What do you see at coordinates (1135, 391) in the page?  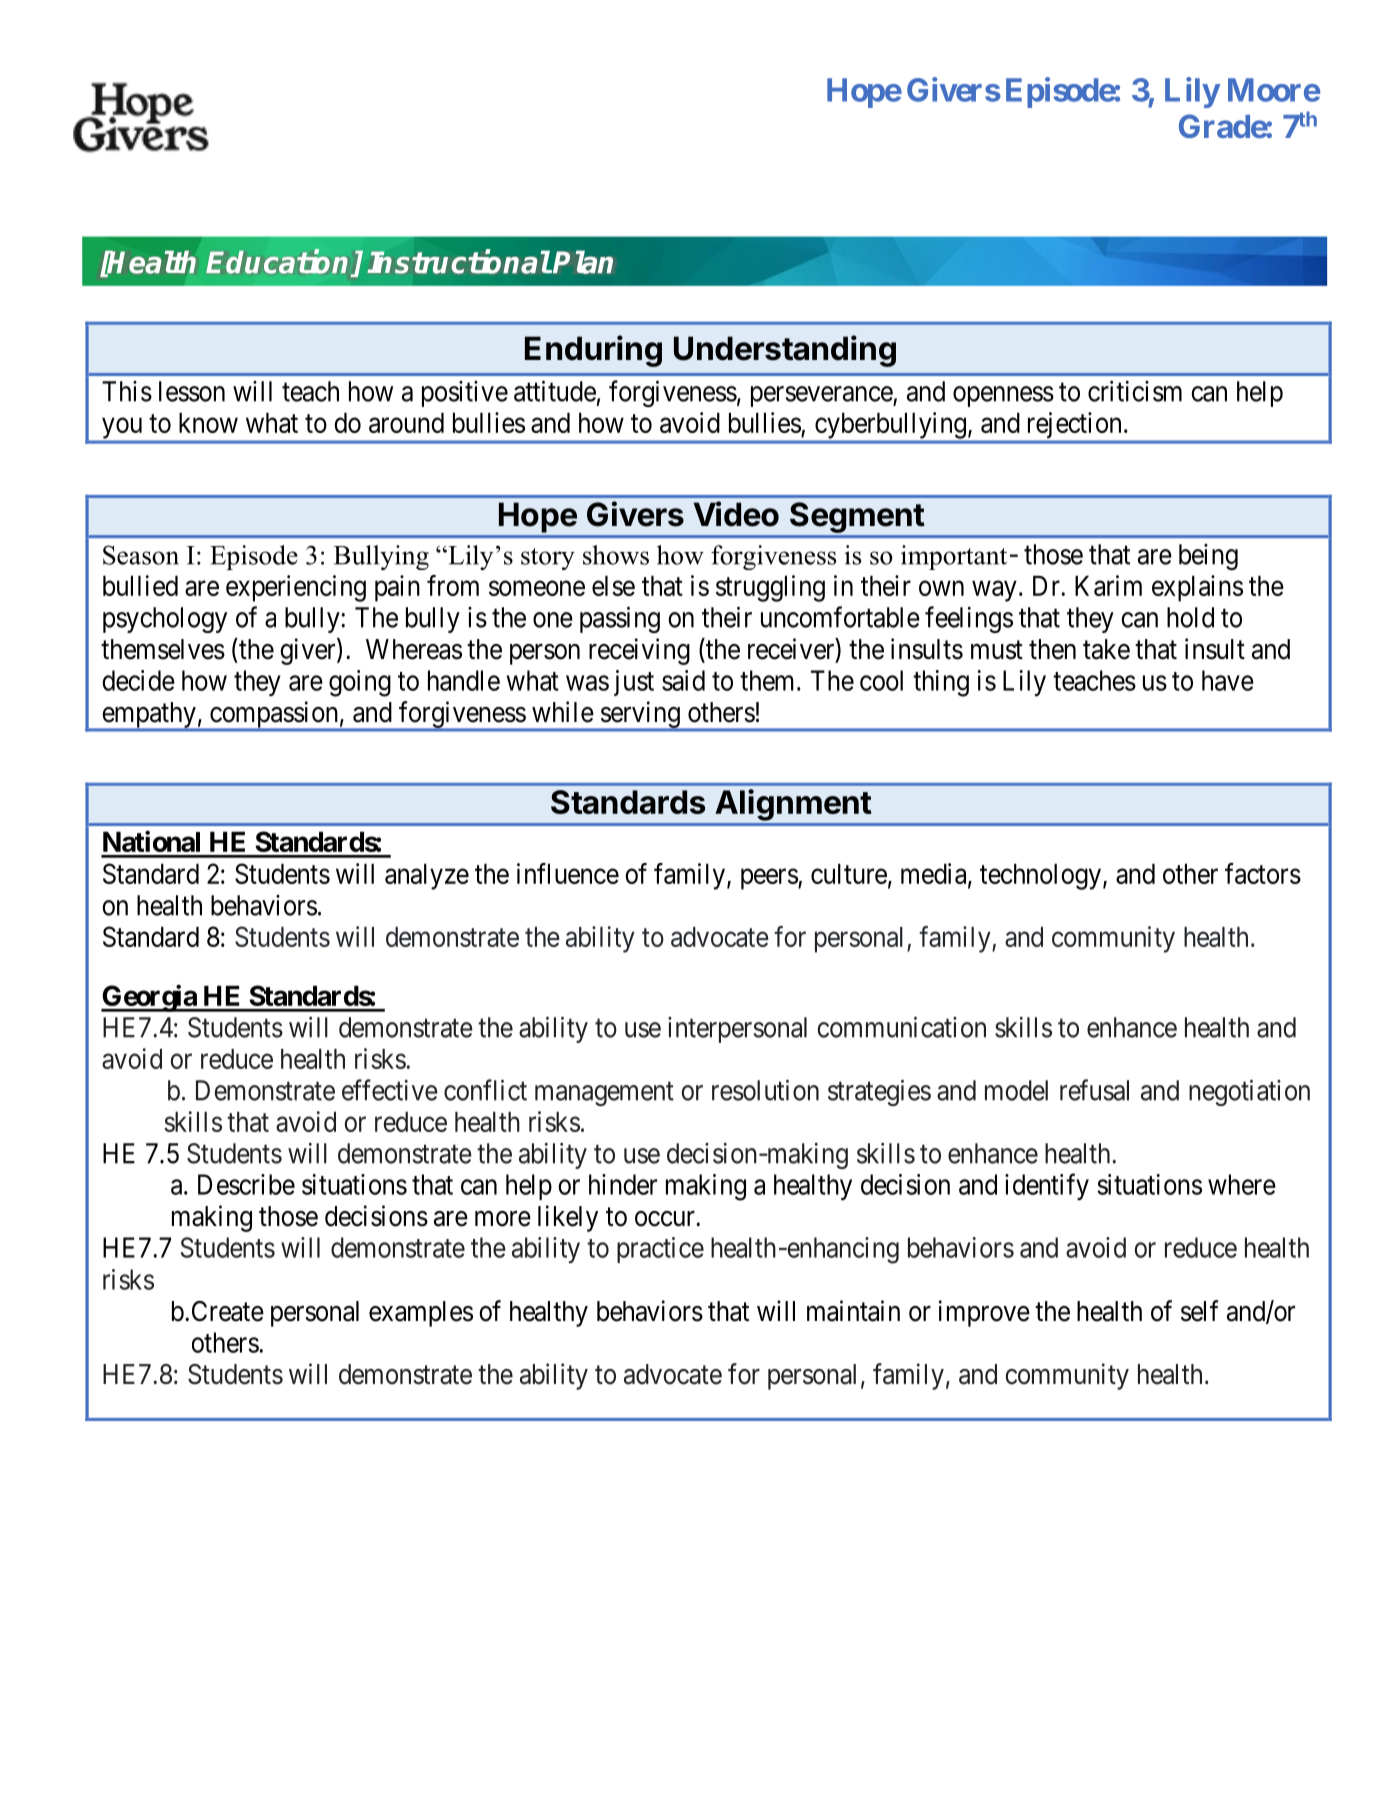 I see `criticism` at bounding box center [1135, 391].
